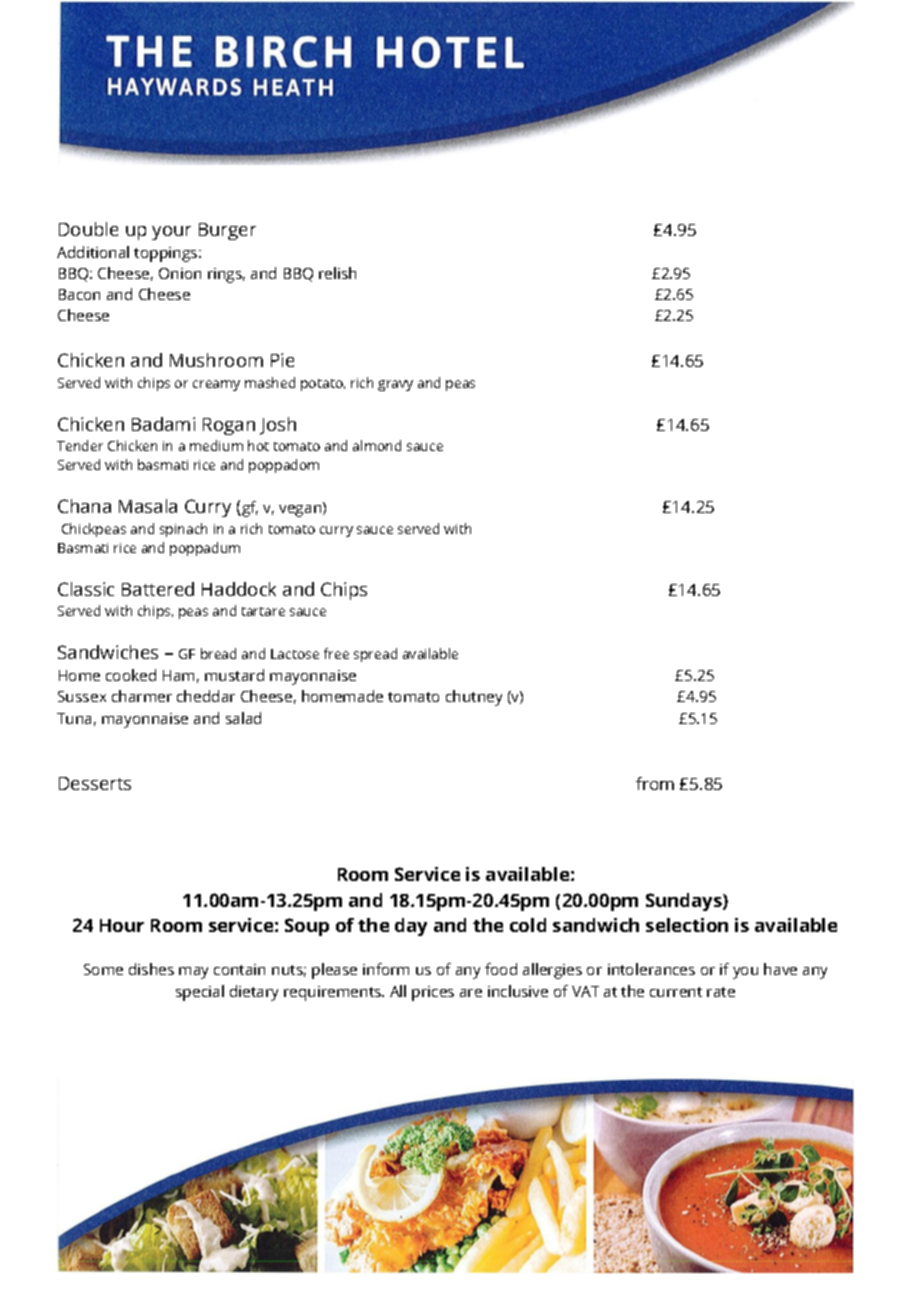 The width and height of the screenshot is (924, 1307). Describe the element at coordinates (474, 698) in the screenshot. I see `chutney` at that location.
